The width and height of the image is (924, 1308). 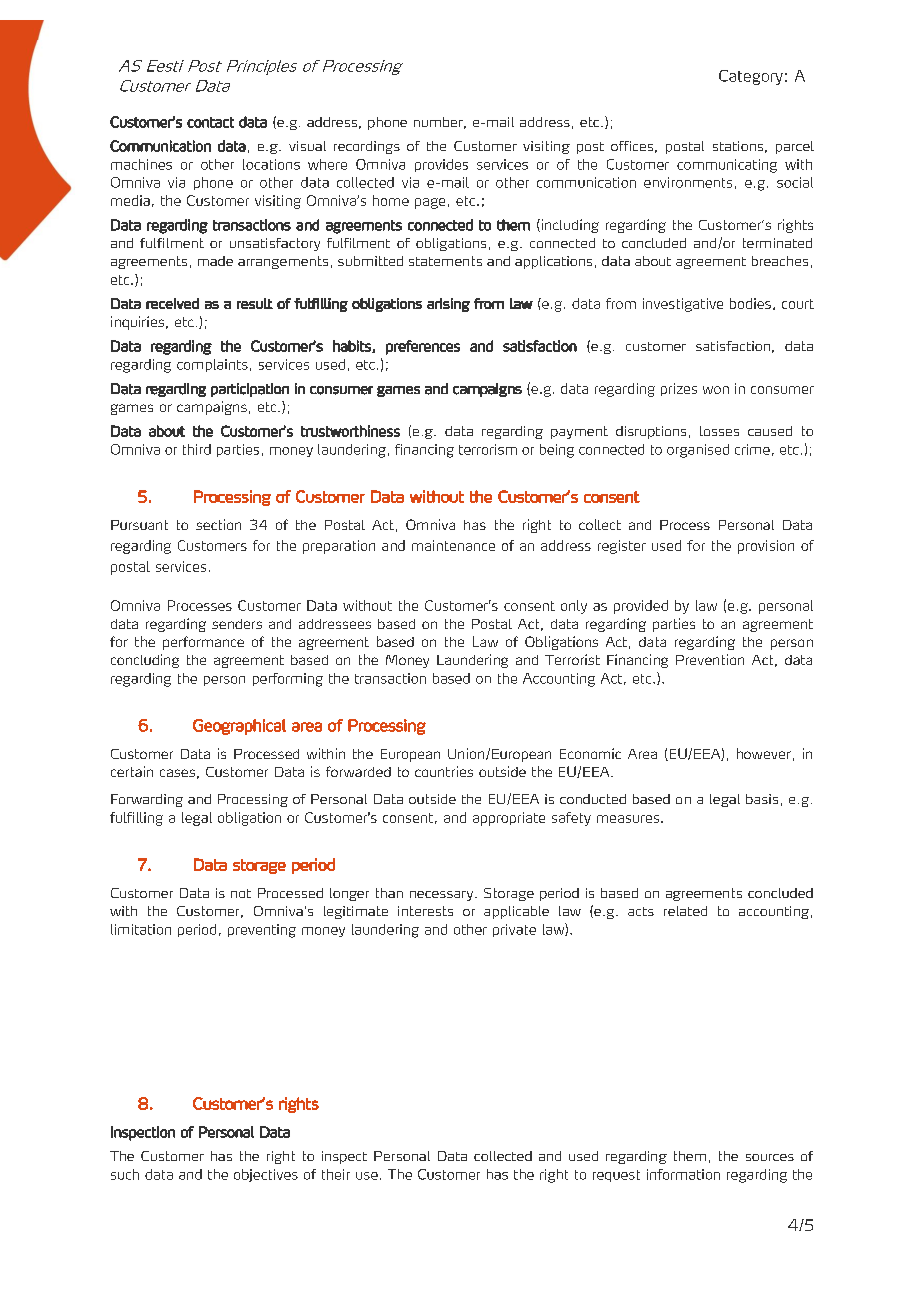 What do you see at coordinates (762, 799) in the image?
I see `basis` at bounding box center [762, 799].
